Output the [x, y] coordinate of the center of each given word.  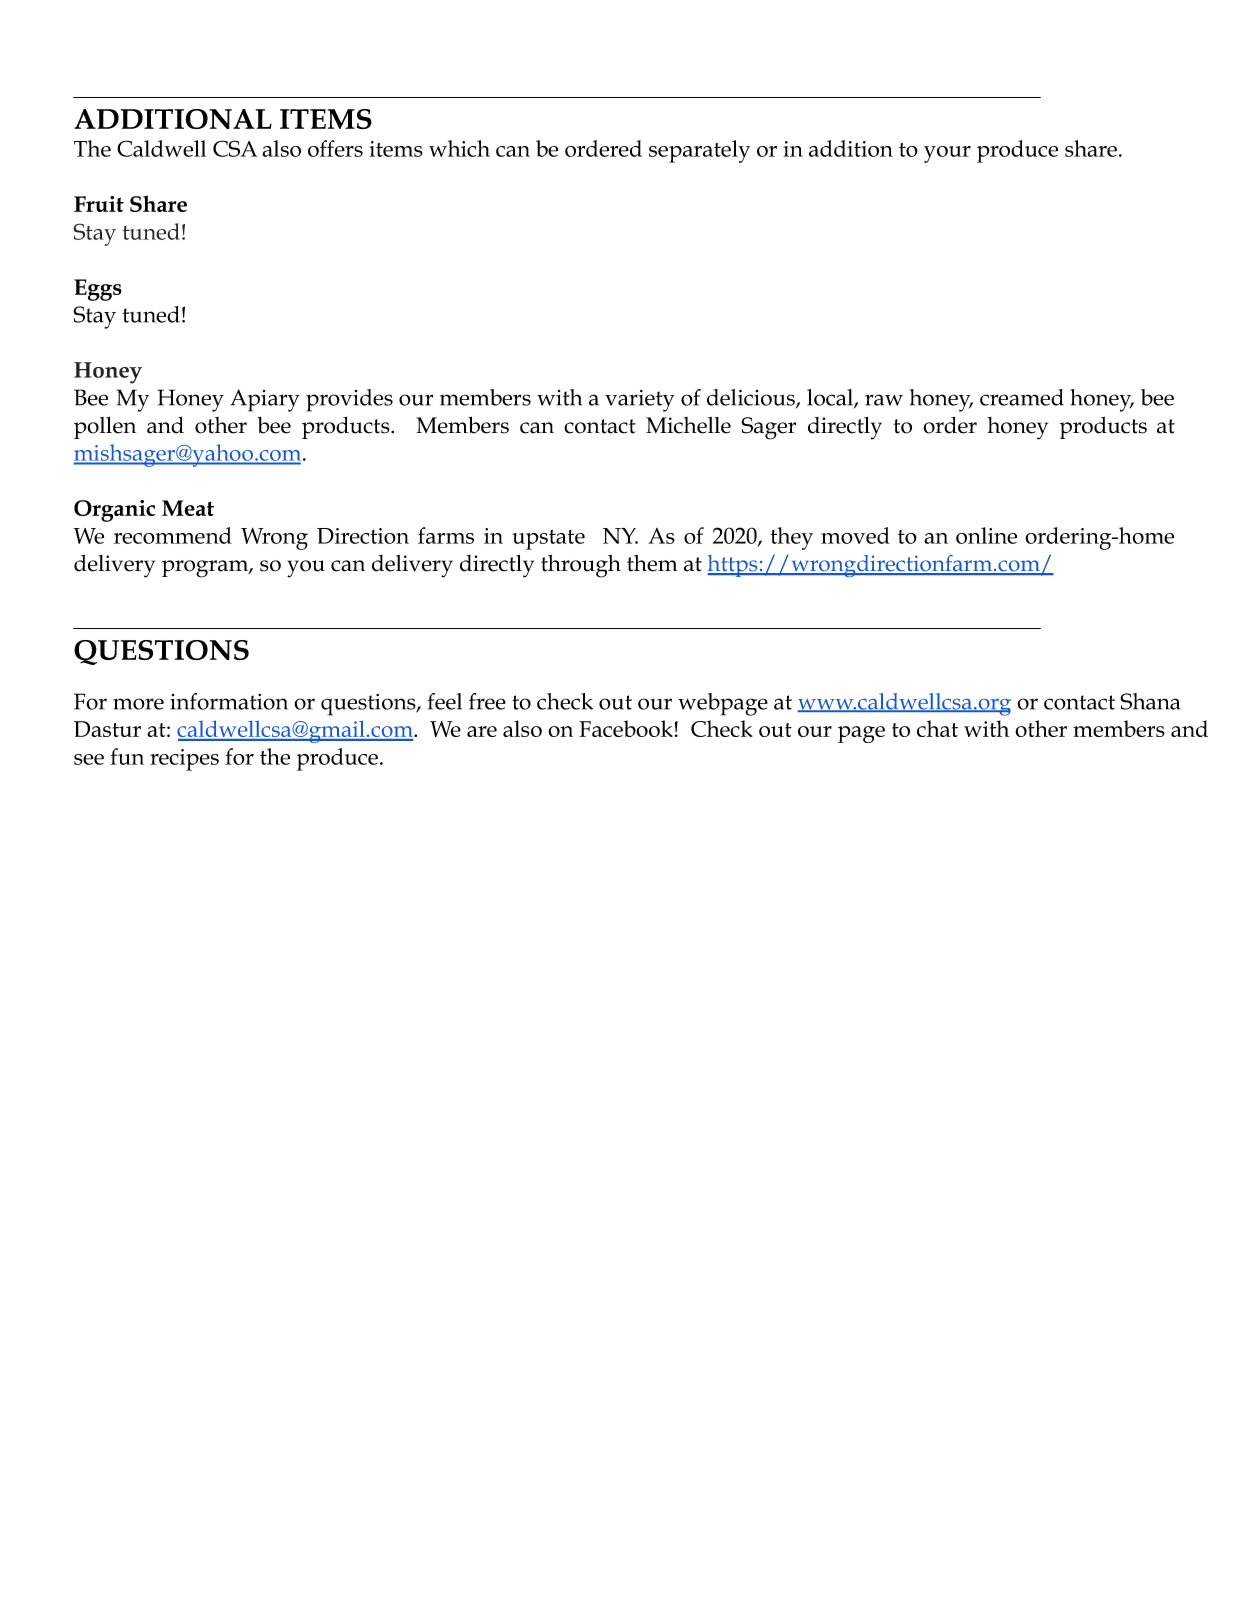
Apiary [265, 400]
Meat [188, 508]
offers [335, 148]
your [947, 154]
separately [699, 151]
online [986, 535]
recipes [184, 760]
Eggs [98, 290]
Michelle [688, 425]
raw [884, 400]
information [229, 701]
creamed [1022, 397]
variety [640, 401]
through [581, 566]
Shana [1150, 701]
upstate [548, 540]
